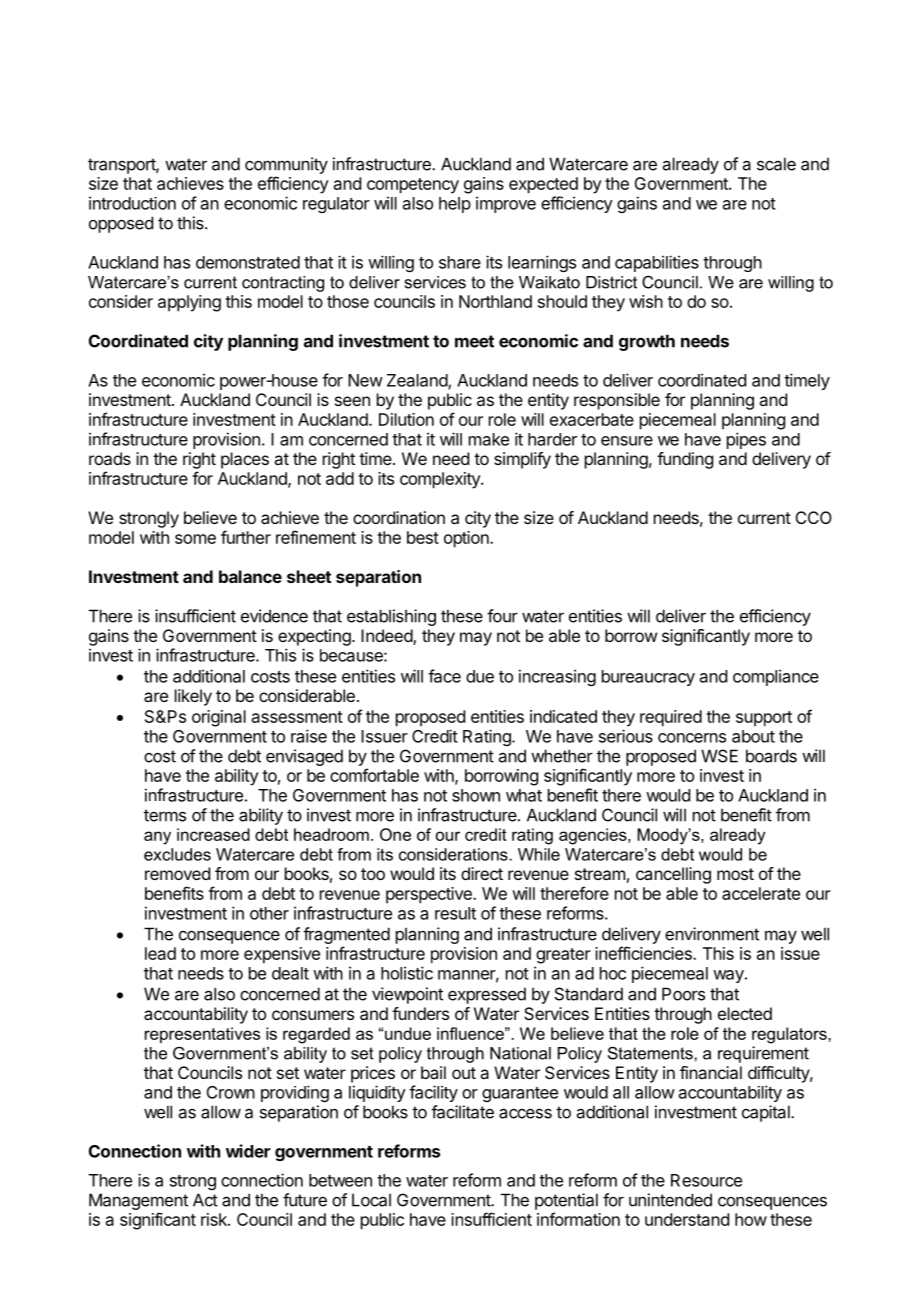 The image size is (924, 1308). Describe the element at coordinates (455, 205) in the page. I see `help` at that location.
